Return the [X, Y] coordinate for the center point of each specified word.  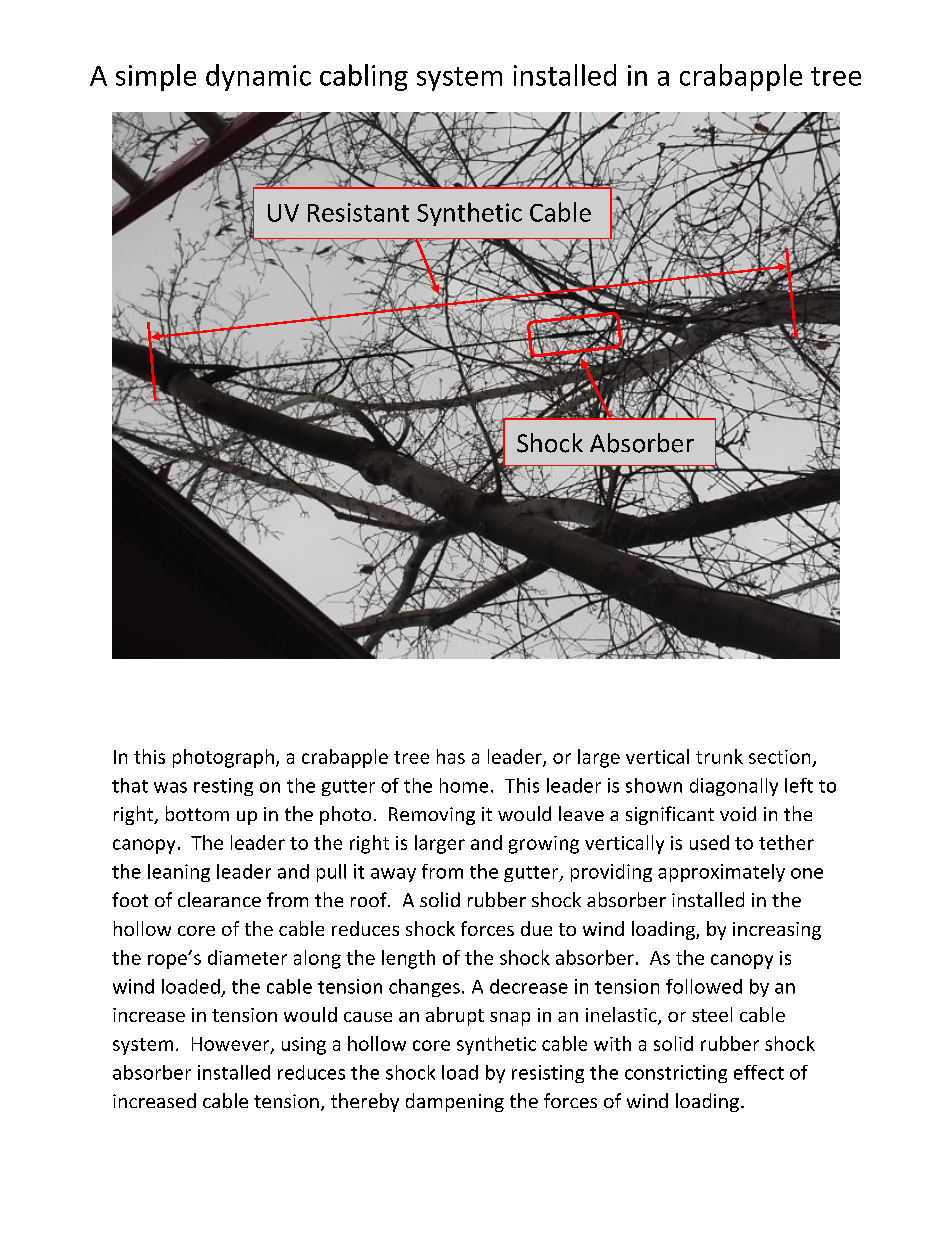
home [464, 785]
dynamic [258, 77]
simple [156, 77]
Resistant [358, 212]
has [451, 756]
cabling [364, 77]
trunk [719, 756]
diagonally [734, 787]
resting [223, 787]
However [232, 1045]
